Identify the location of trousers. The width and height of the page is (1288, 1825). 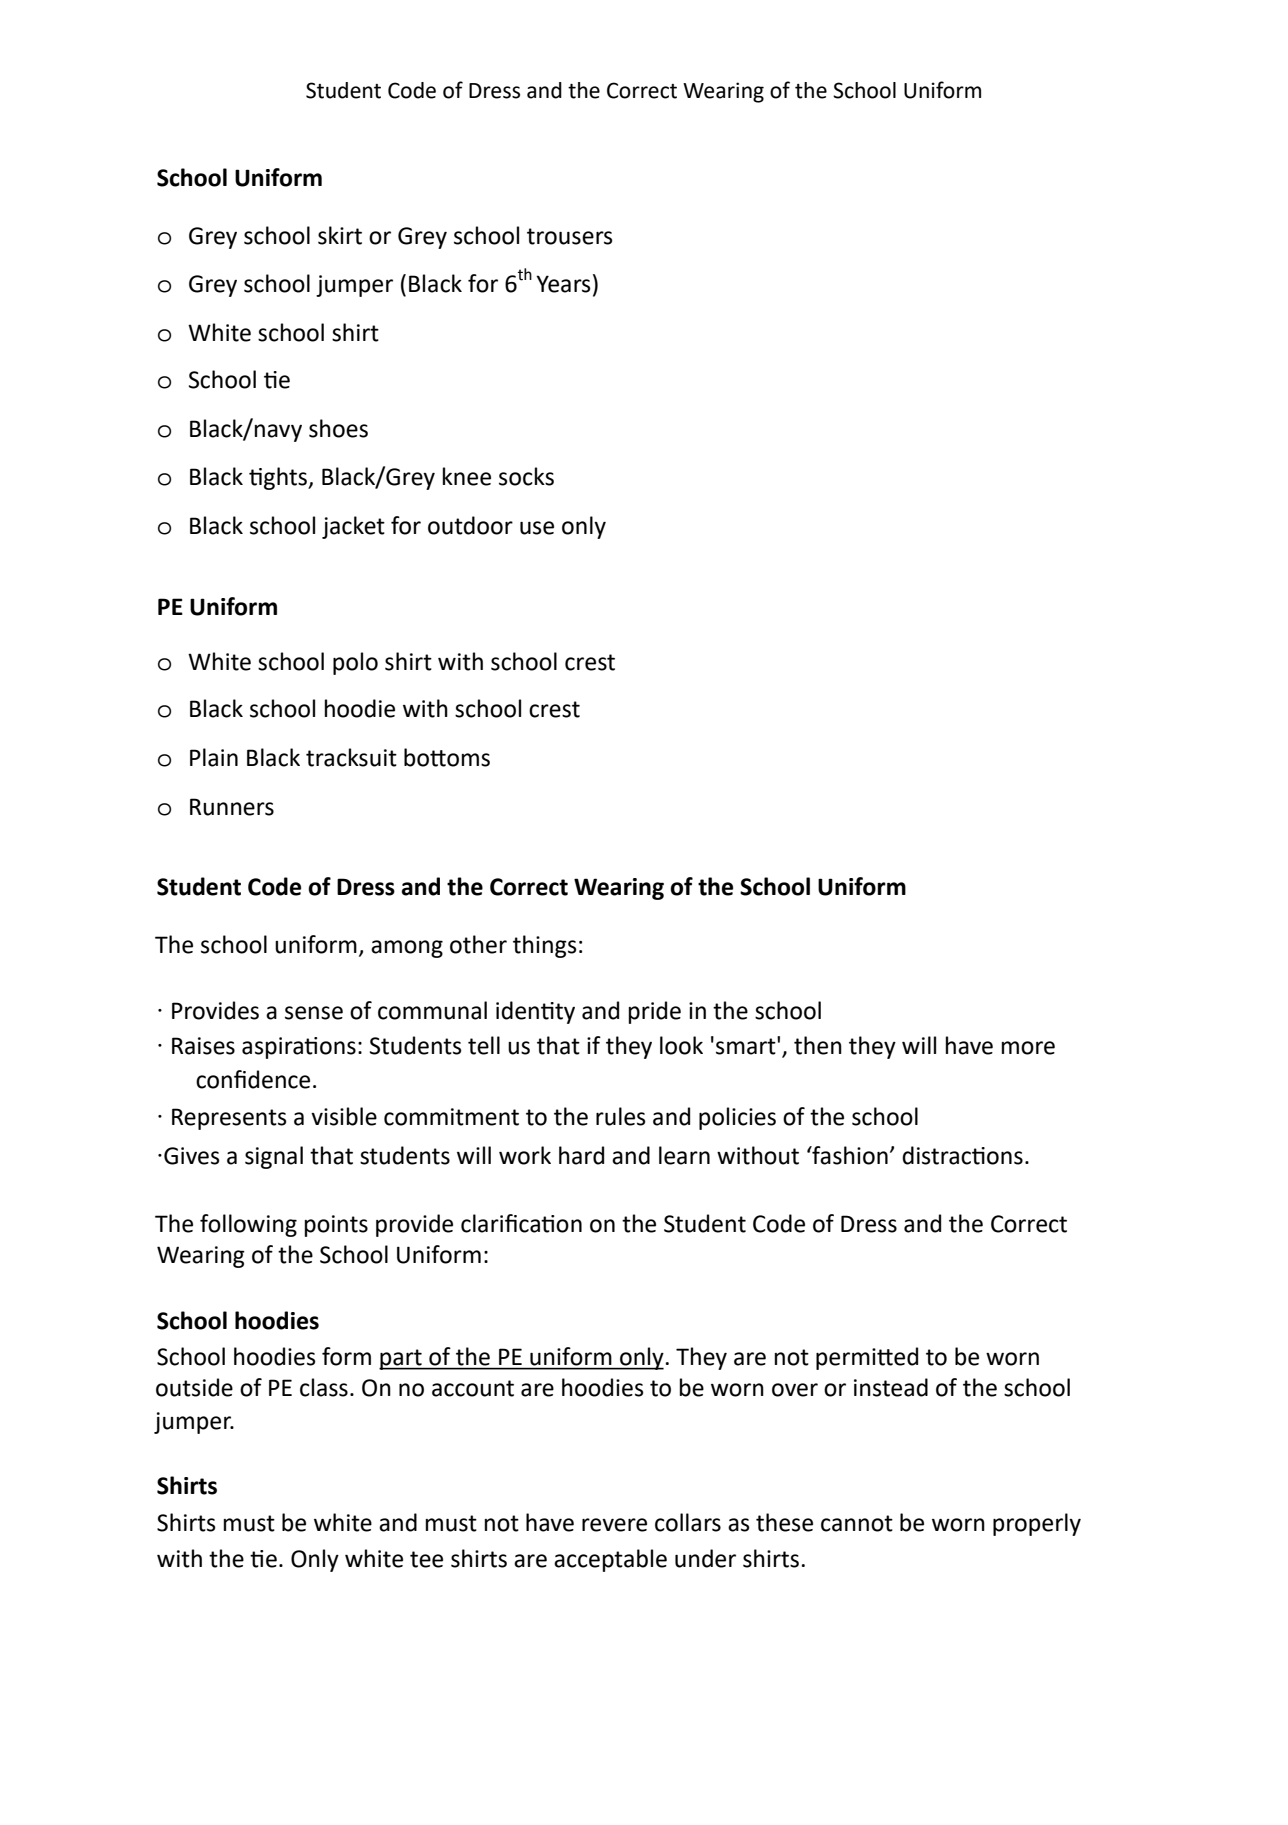
(570, 236).
